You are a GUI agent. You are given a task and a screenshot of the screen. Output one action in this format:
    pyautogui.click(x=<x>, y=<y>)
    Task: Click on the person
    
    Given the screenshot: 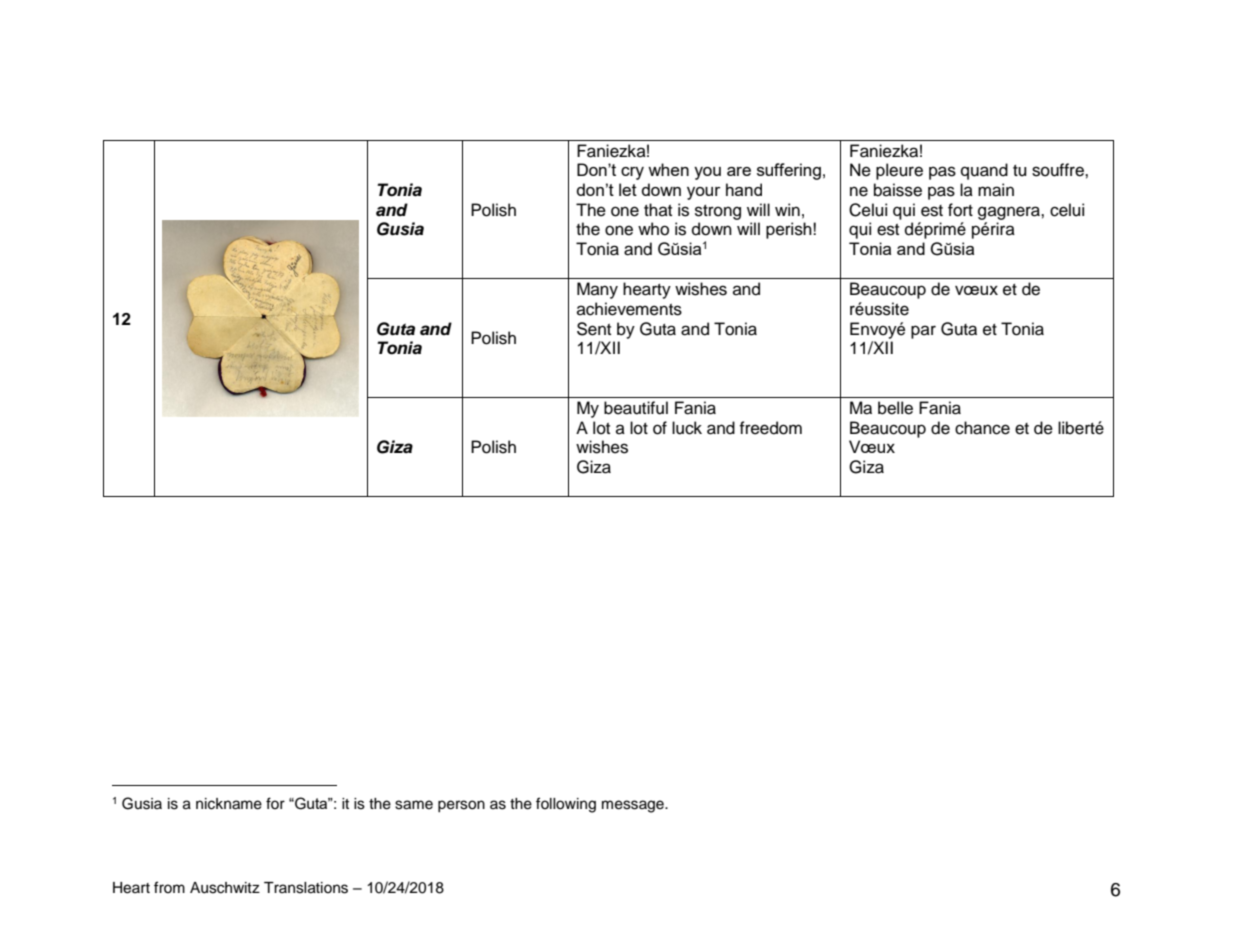 What is the action you would take?
    pyautogui.click(x=461, y=806)
